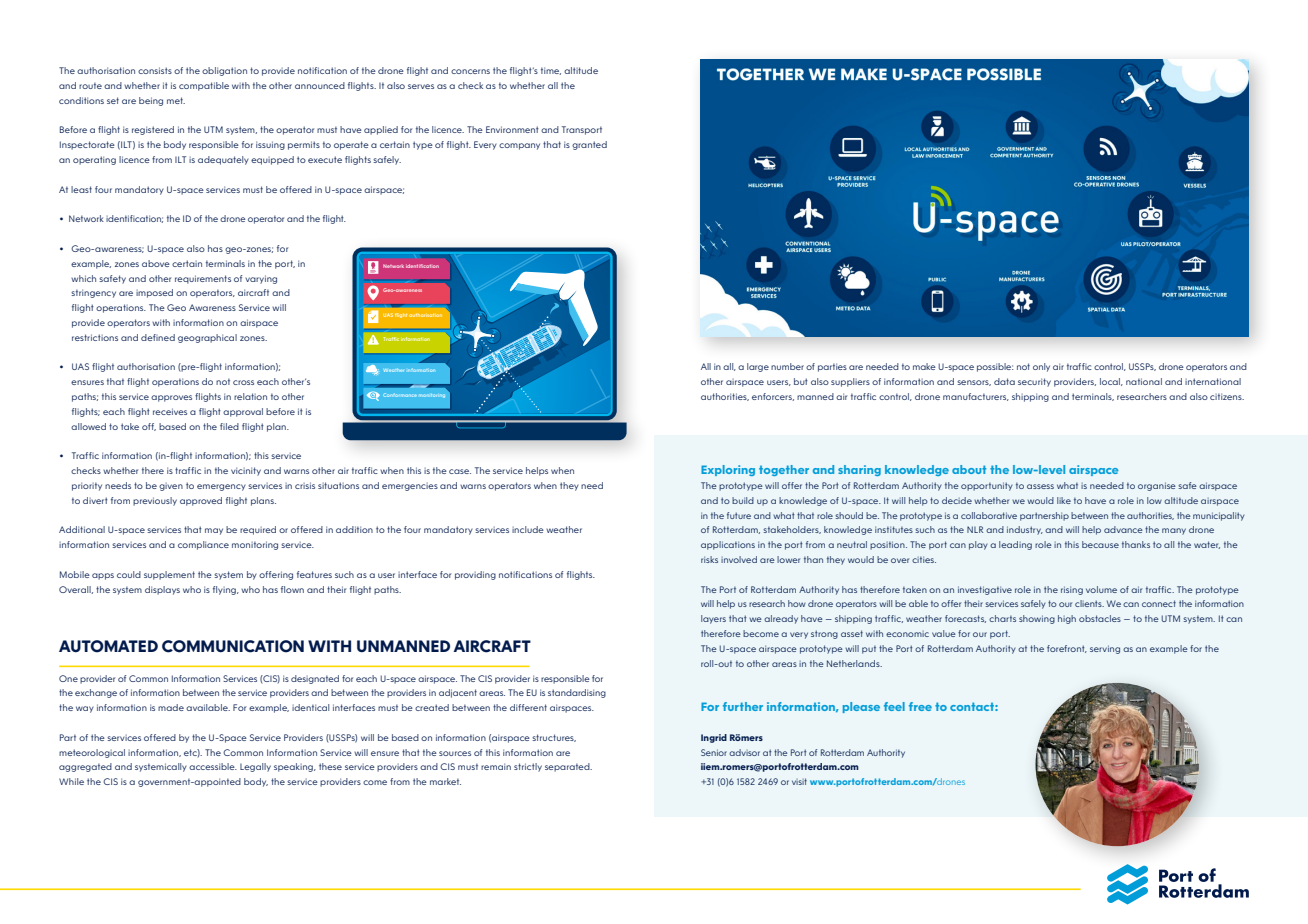 This document has width=1308, height=924. Describe the element at coordinates (204, 86) in the document. I see `compatible` at that location.
